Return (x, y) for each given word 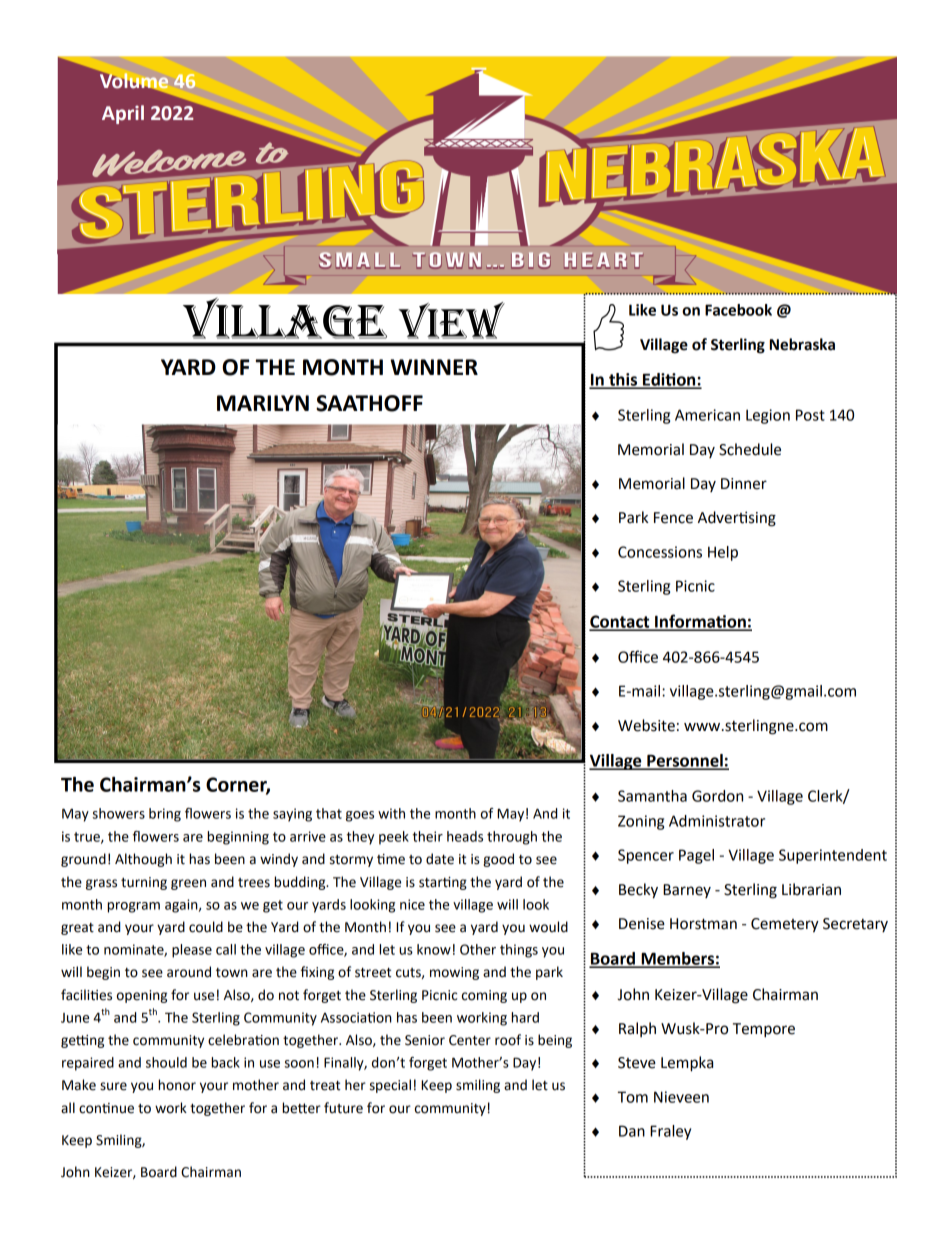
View (451, 320)
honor (177, 1085)
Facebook (738, 310)
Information (700, 622)
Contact (620, 622)
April (123, 114)
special (390, 1086)
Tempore (764, 1030)
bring (165, 815)
